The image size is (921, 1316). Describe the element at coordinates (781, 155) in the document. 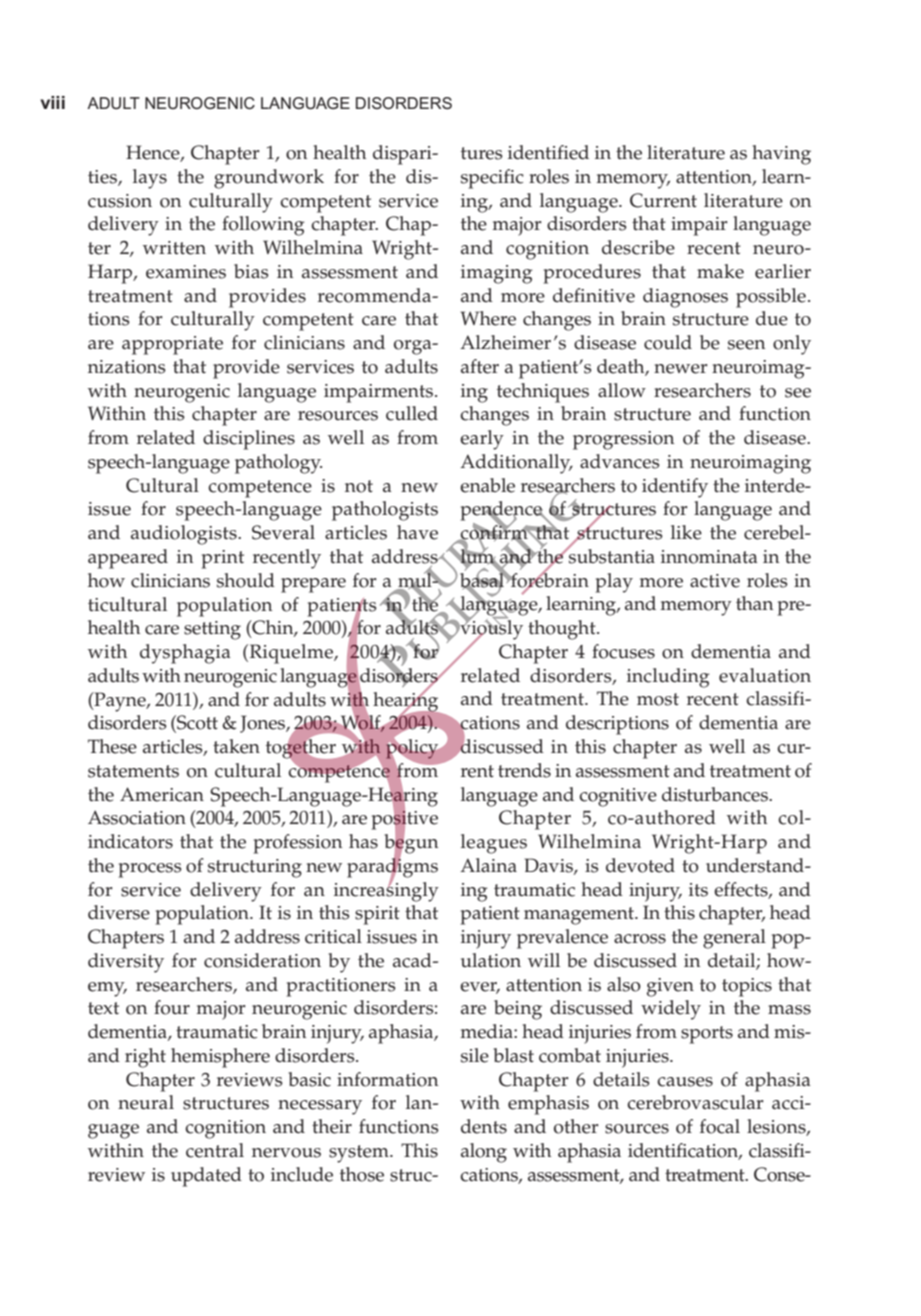

I see `having` at that location.
